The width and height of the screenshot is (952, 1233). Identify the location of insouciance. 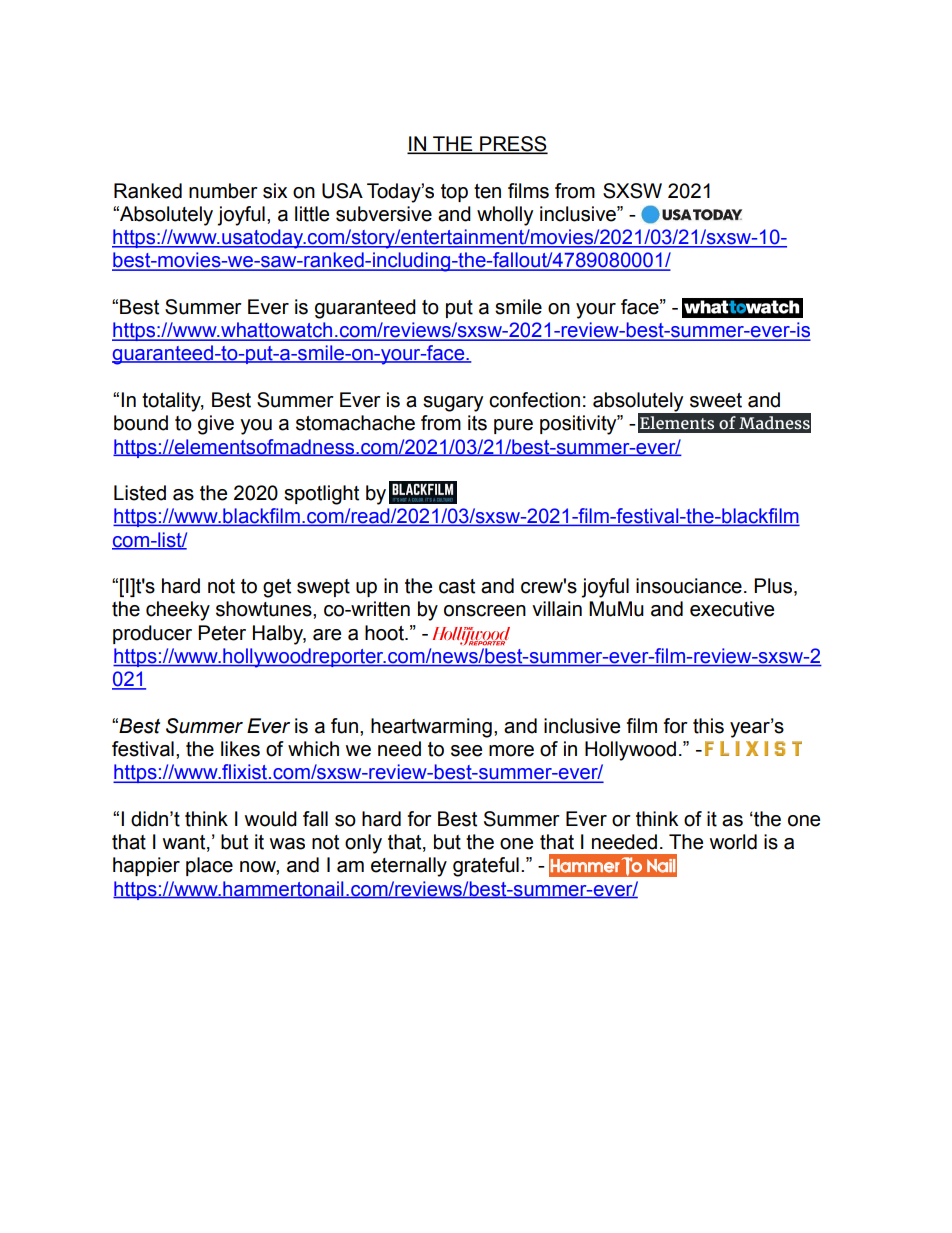
(689, 586).
